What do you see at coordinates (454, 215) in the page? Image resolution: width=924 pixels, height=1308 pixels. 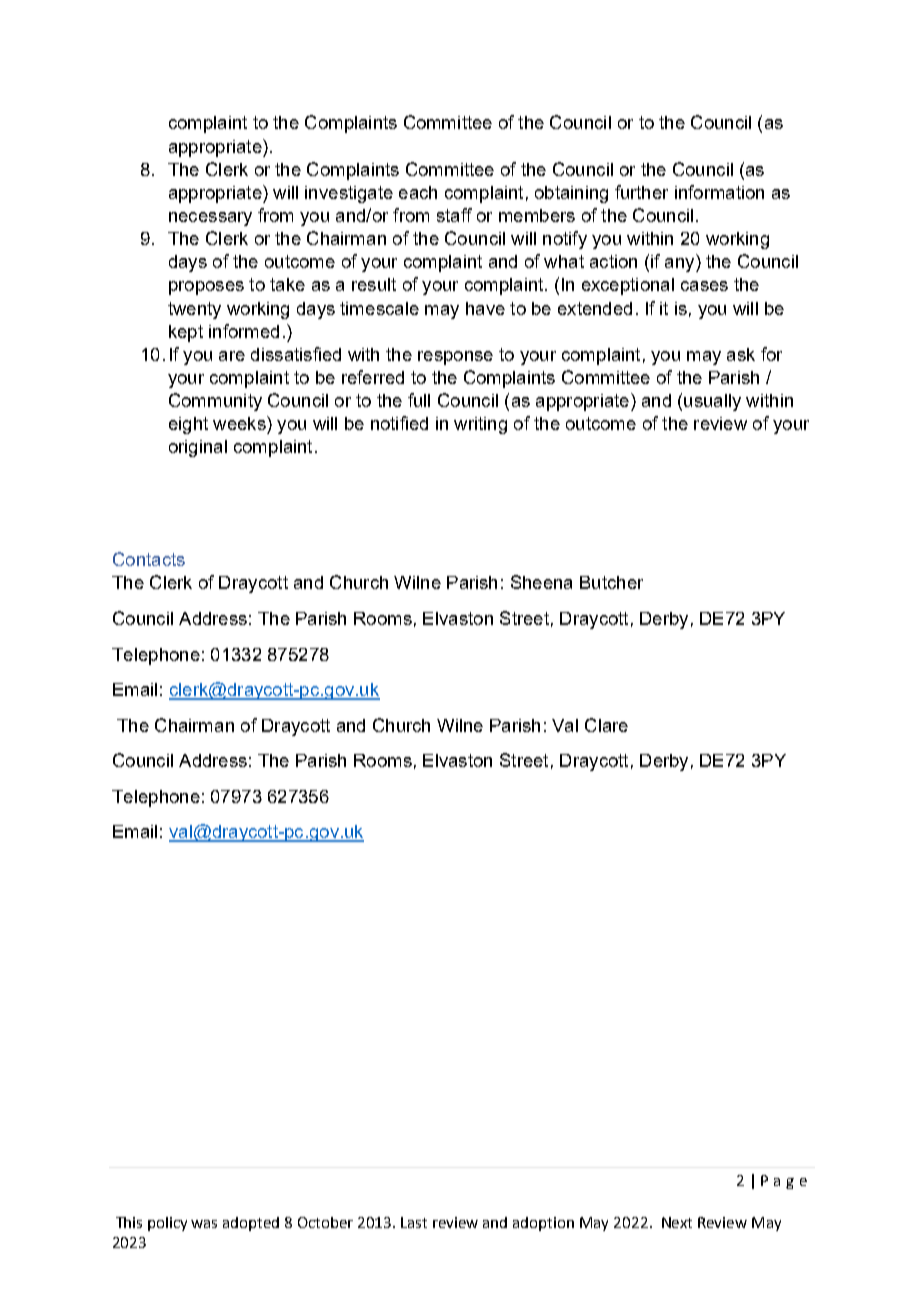 I see `staff` at bounding box center [454, 215].
